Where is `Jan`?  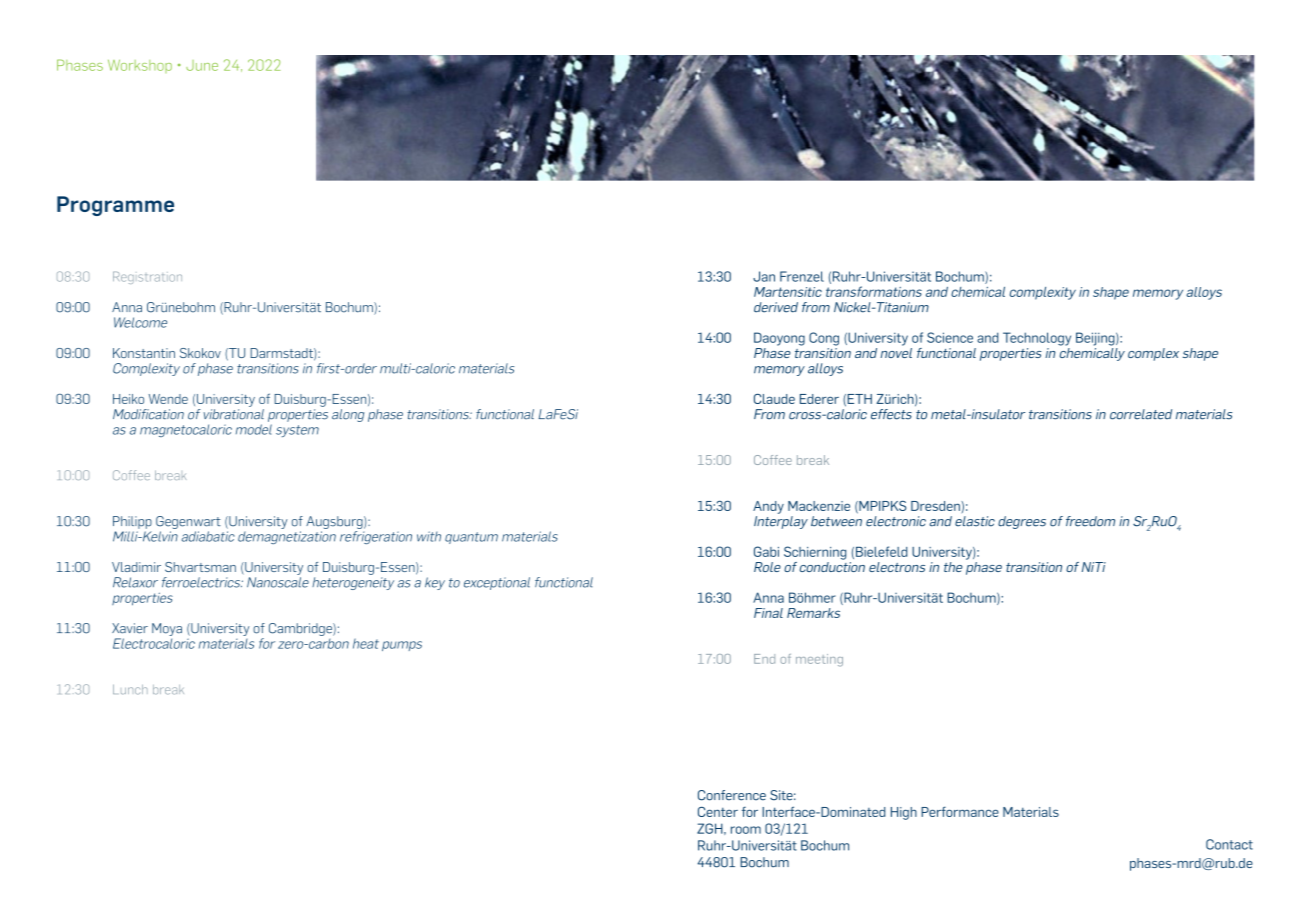 Jan is located at coordinates (764, 276).
